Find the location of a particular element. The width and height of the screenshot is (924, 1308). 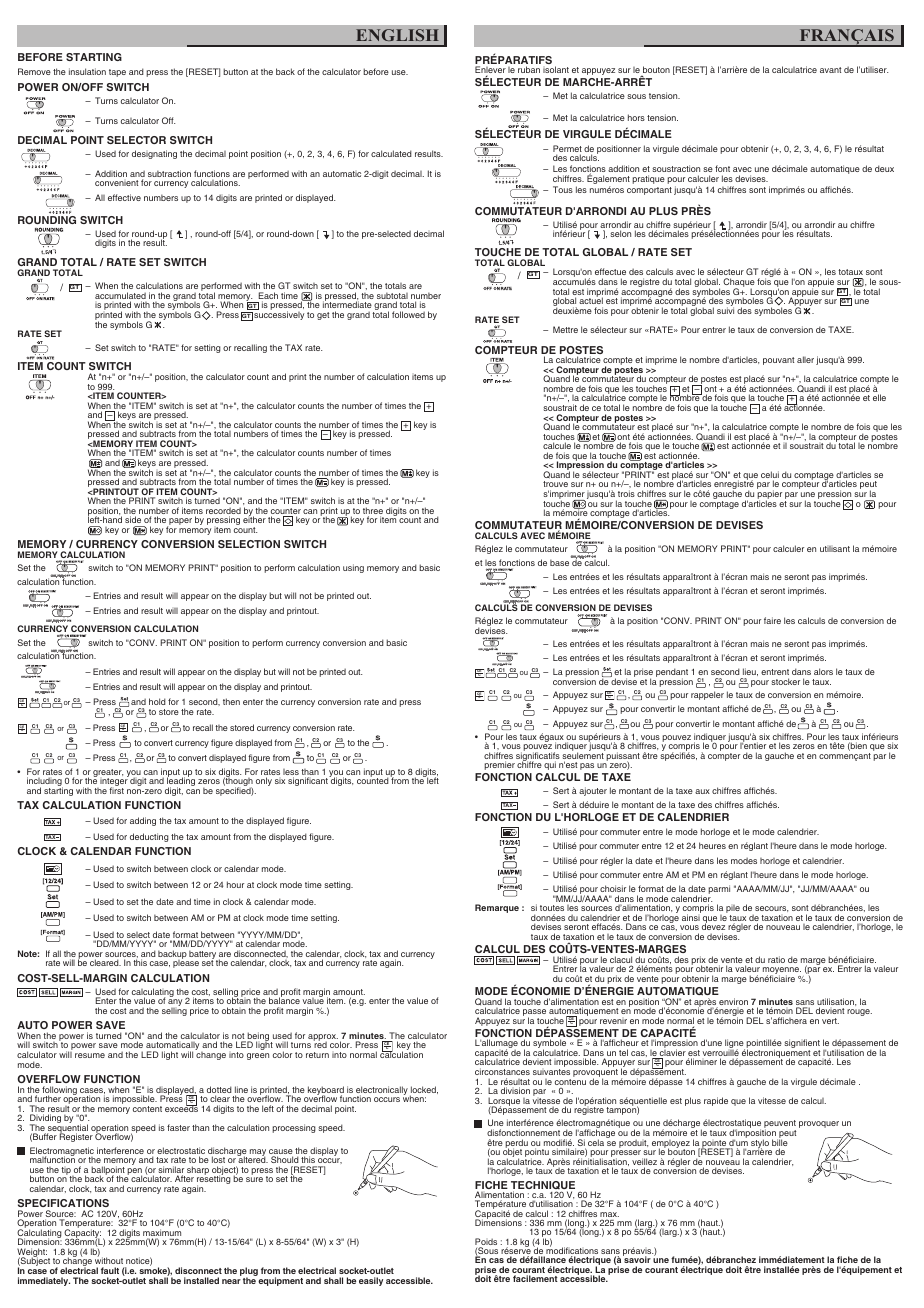

base is located at coordinates (559, 562).
